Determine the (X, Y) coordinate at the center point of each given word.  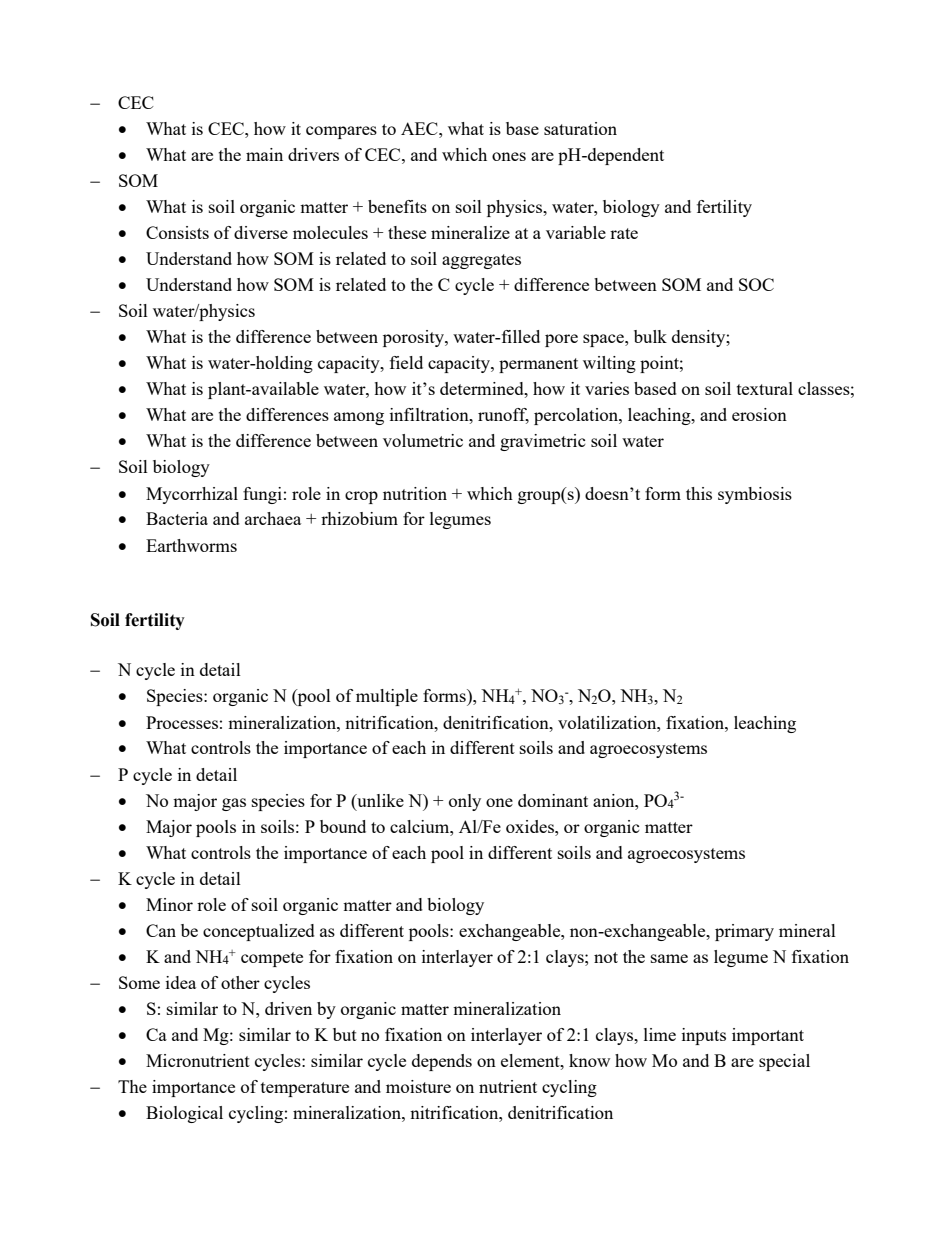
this (699, 493)
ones (509, 156)
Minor (169, 904)
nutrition (415, 493)
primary (744, 932)
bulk (650, 336)
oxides (531, 826)
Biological (184, 1114)
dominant (553, 800)
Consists (177, 232)
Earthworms (191, 545)
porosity (414, 338)
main (264, 154)
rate (624, 233)
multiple (387, 697)
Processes (182, 722)
